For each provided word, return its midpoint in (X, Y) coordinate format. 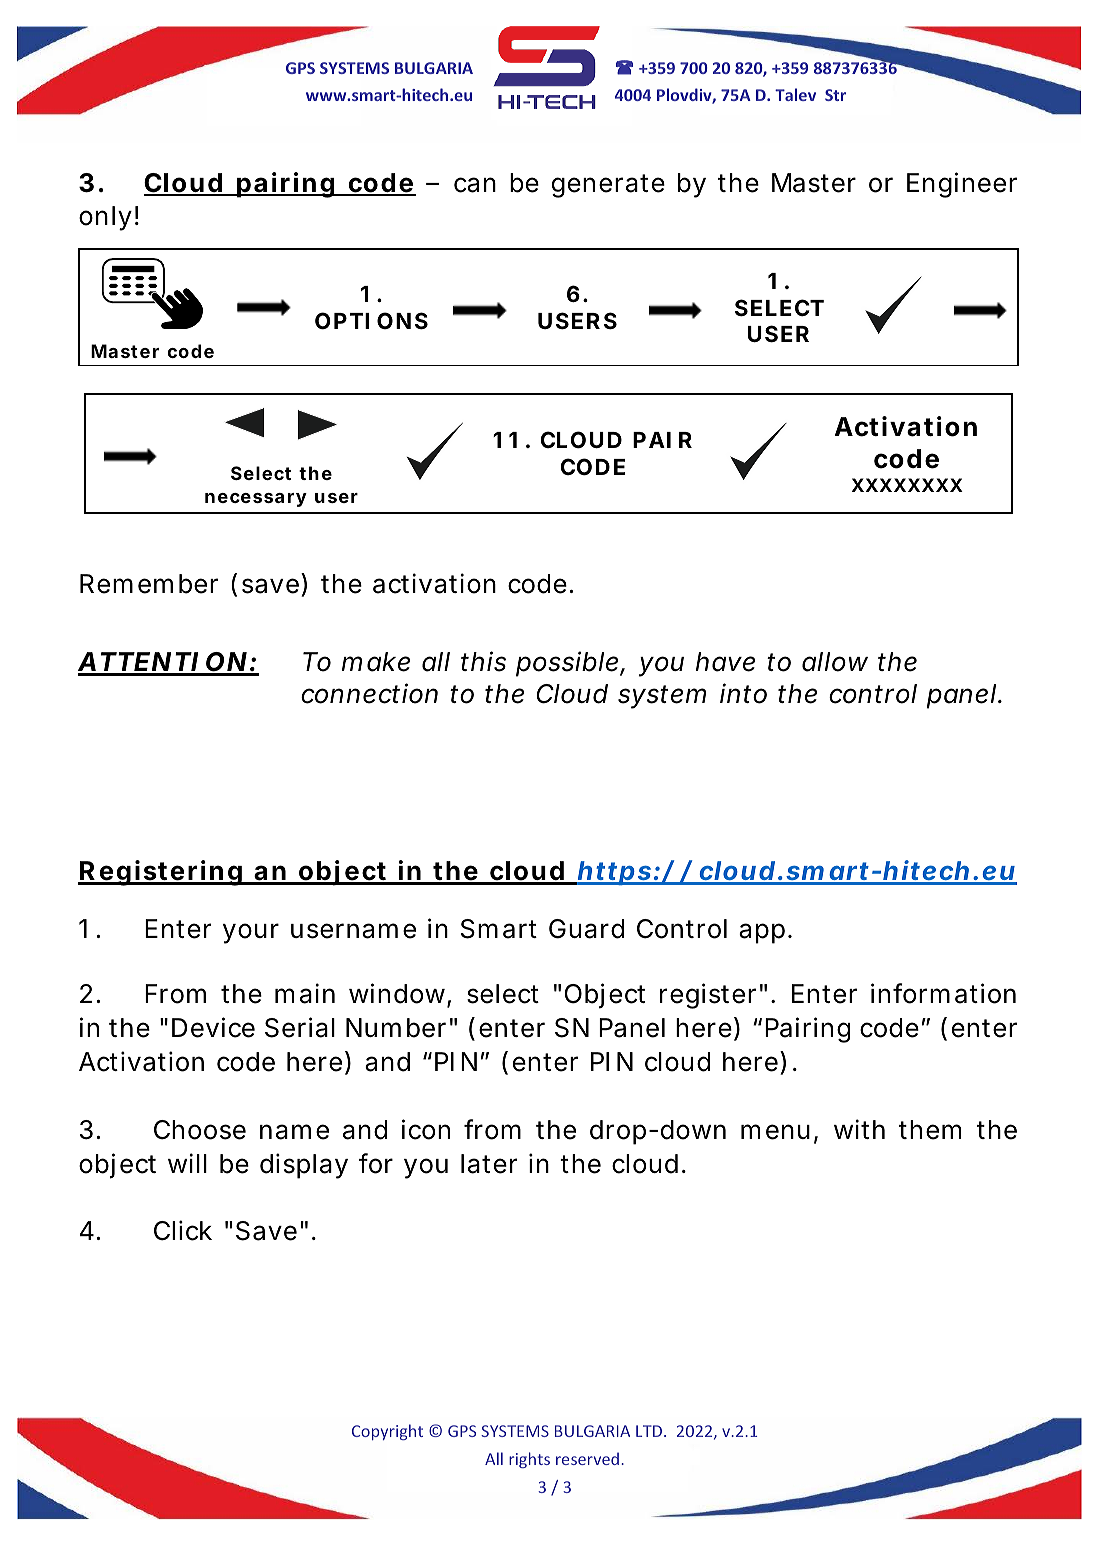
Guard (586, 929)
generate (608, 186)
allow (835, 662)
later (489, 1164)
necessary (256, 500)
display (304, 1166)
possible (570, 664)
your (251, 933)
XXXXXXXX (907, 485)
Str (835, 95)
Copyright (387, 1432)
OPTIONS (371, 321)
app (764, 933)
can (475, 185)
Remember (149, 584)
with (859, 1129)
